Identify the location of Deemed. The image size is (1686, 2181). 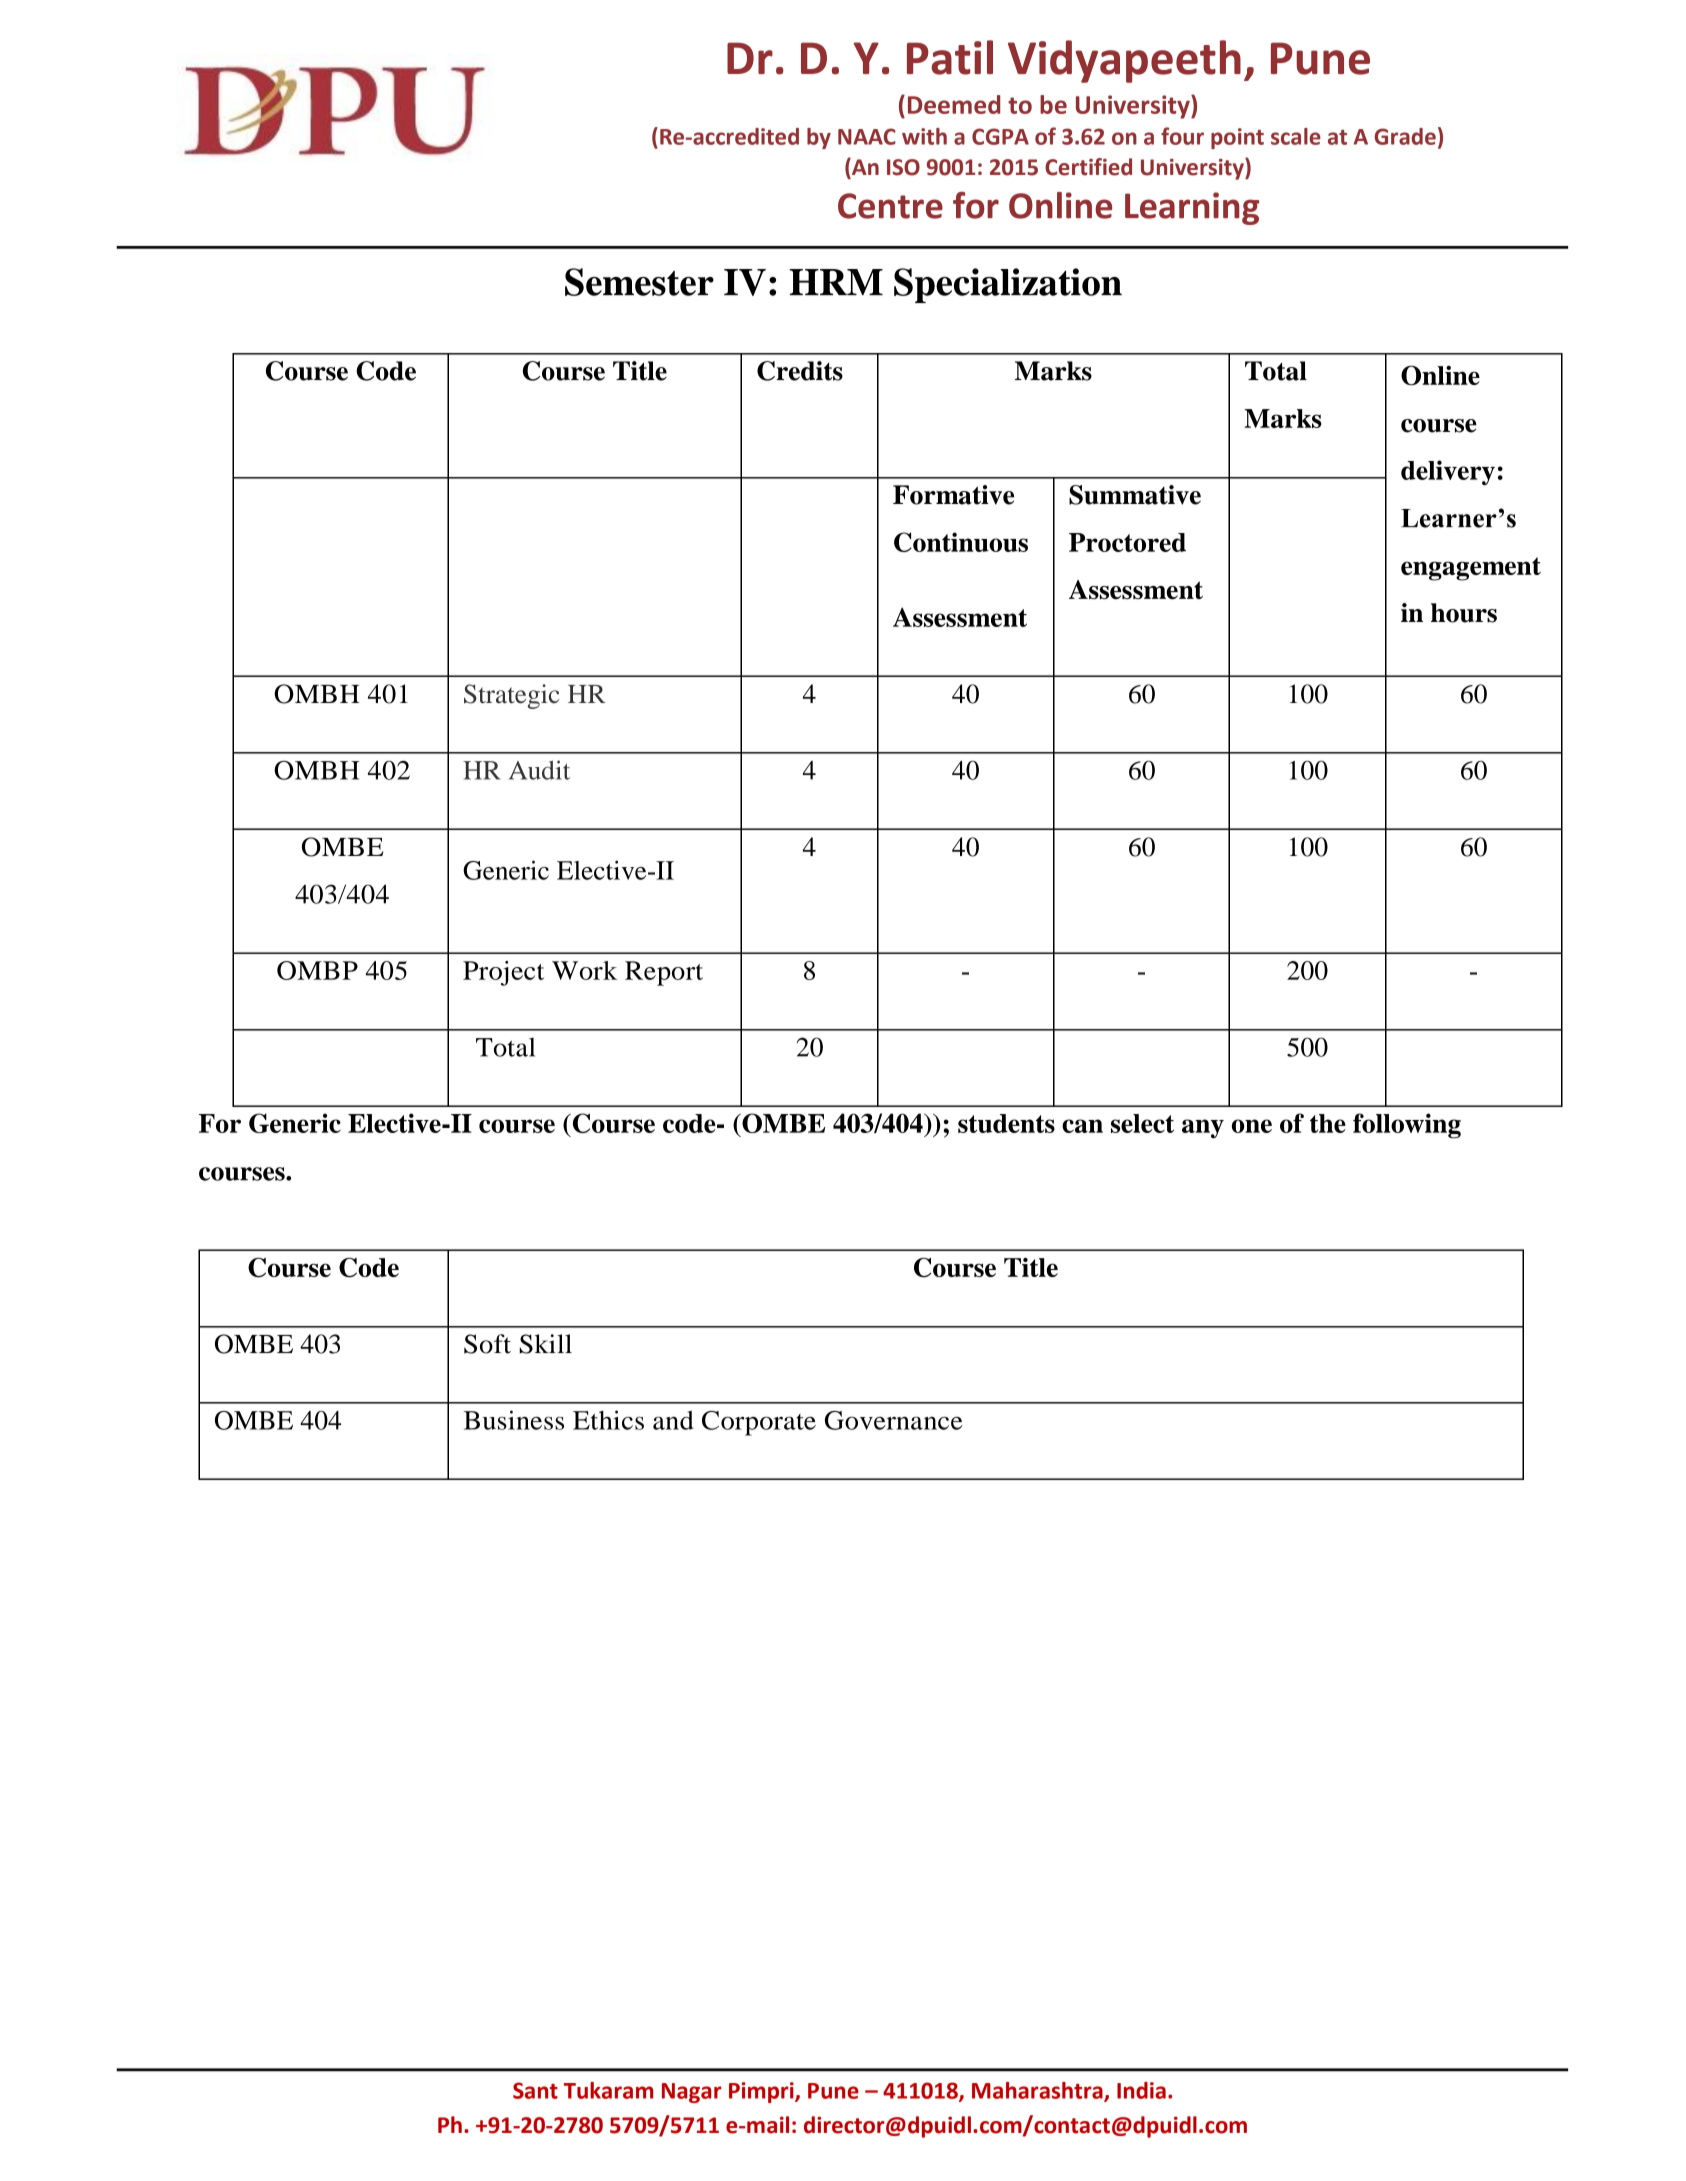
(954, 104).
